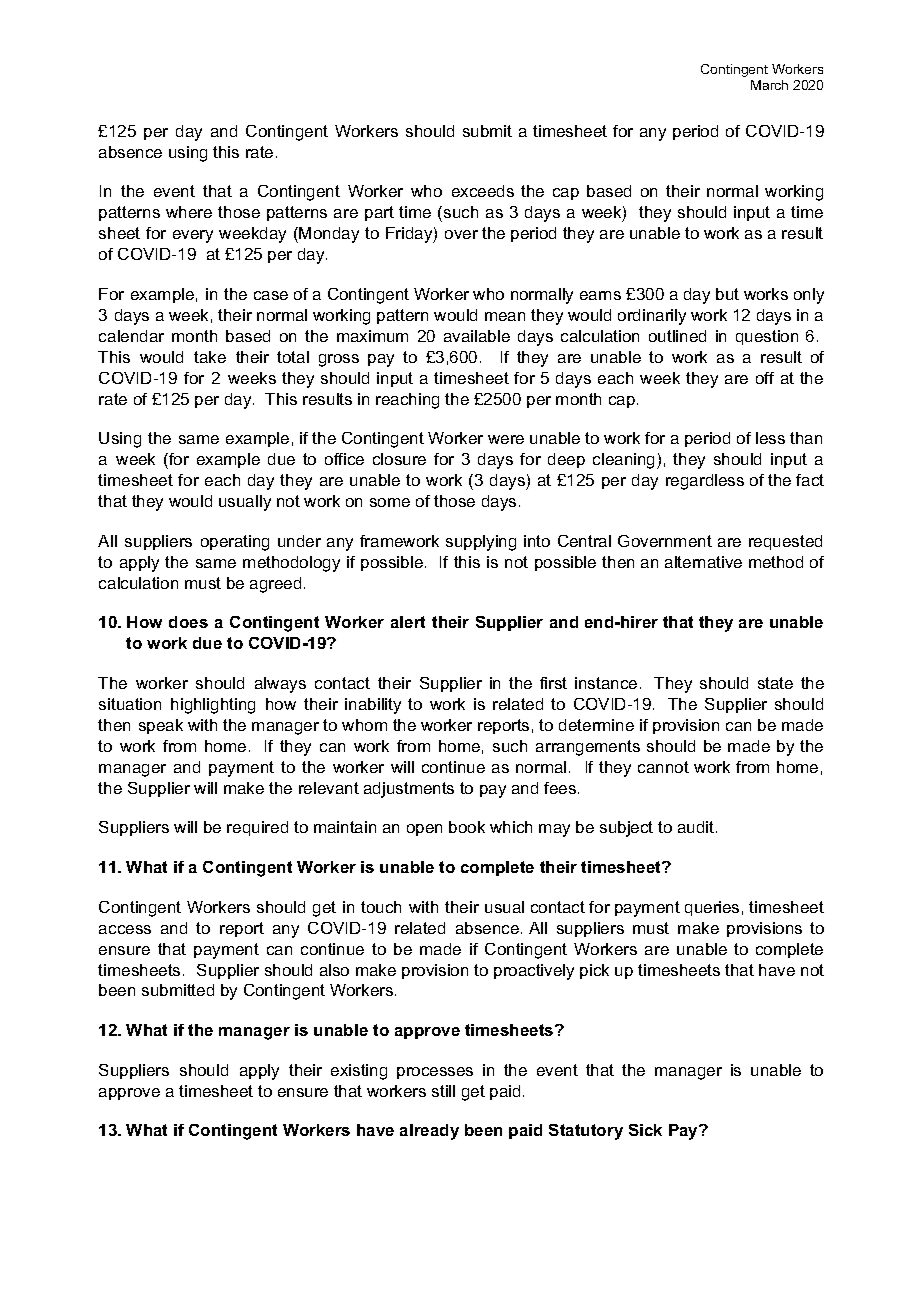  What do you see at coordinates (213, 706) in the page?
I see `highlighting` at bounding box center [213, 706].
